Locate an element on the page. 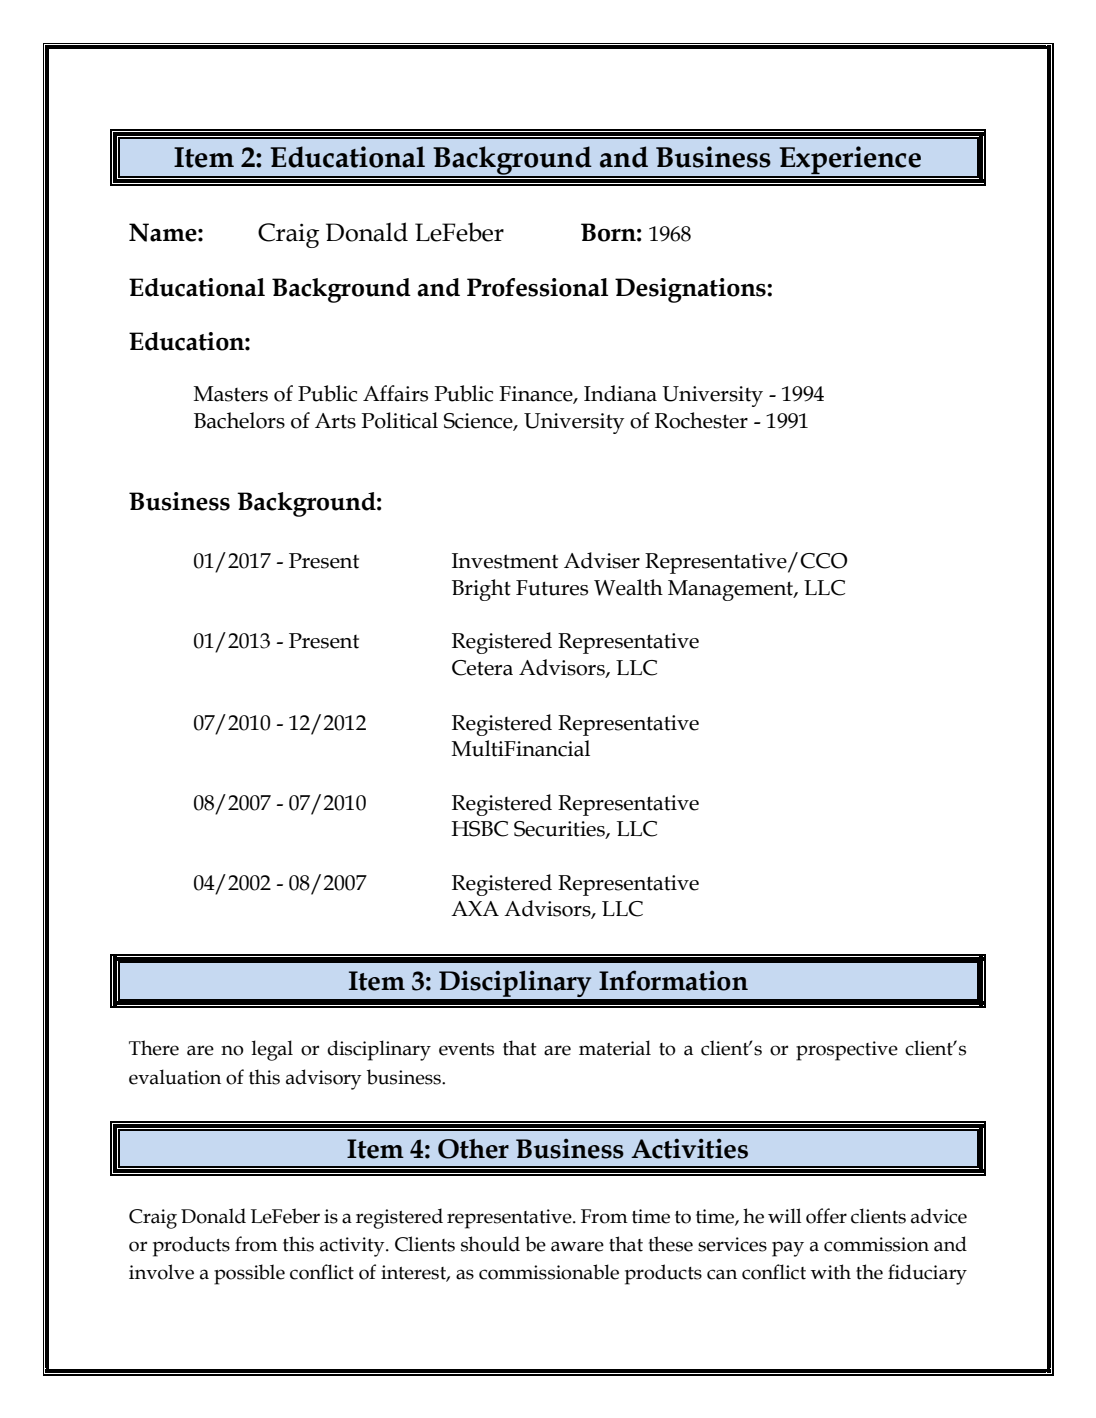  offer is located at coordinates (826, 1216).
